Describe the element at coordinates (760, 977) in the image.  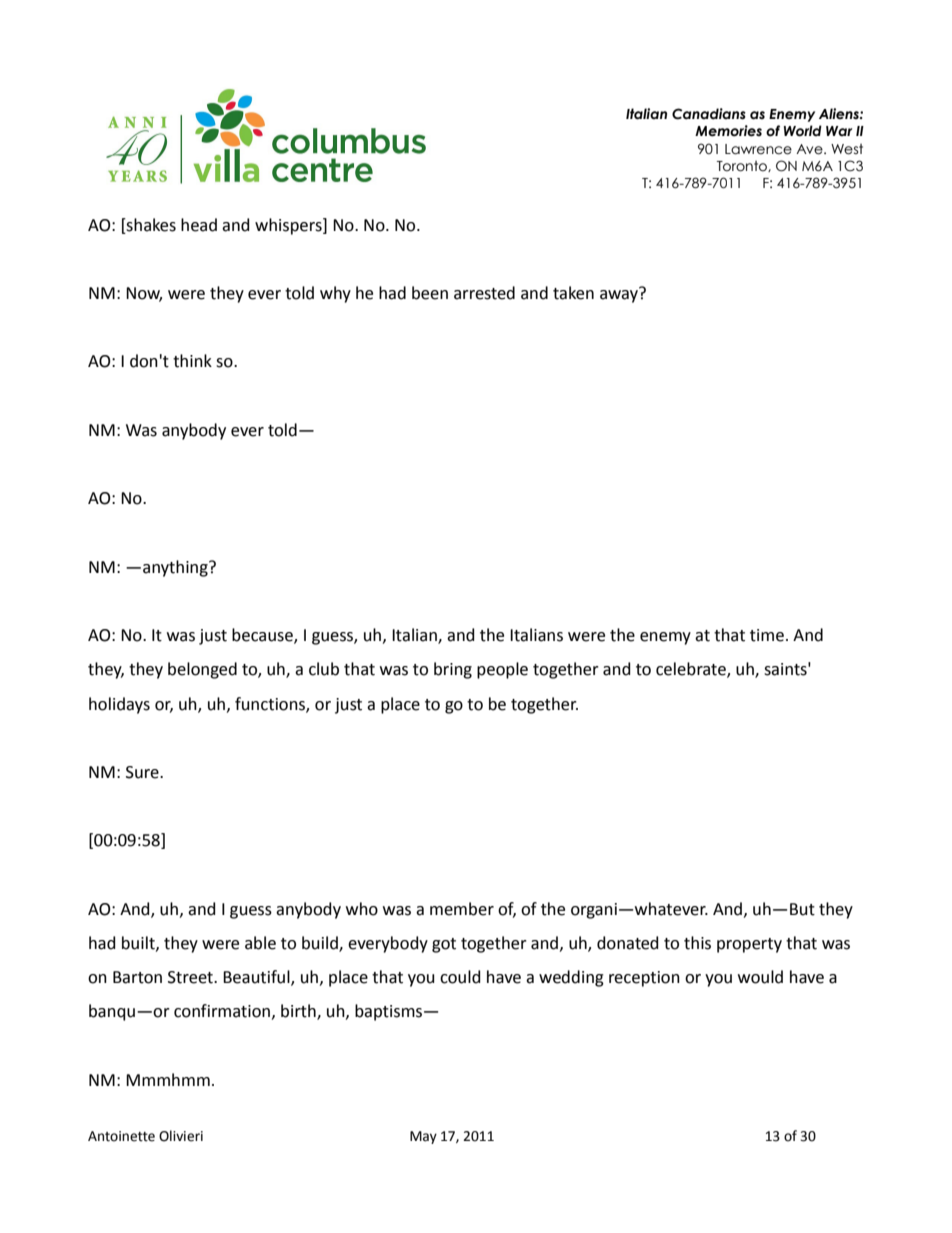
I see `would` at that location.
